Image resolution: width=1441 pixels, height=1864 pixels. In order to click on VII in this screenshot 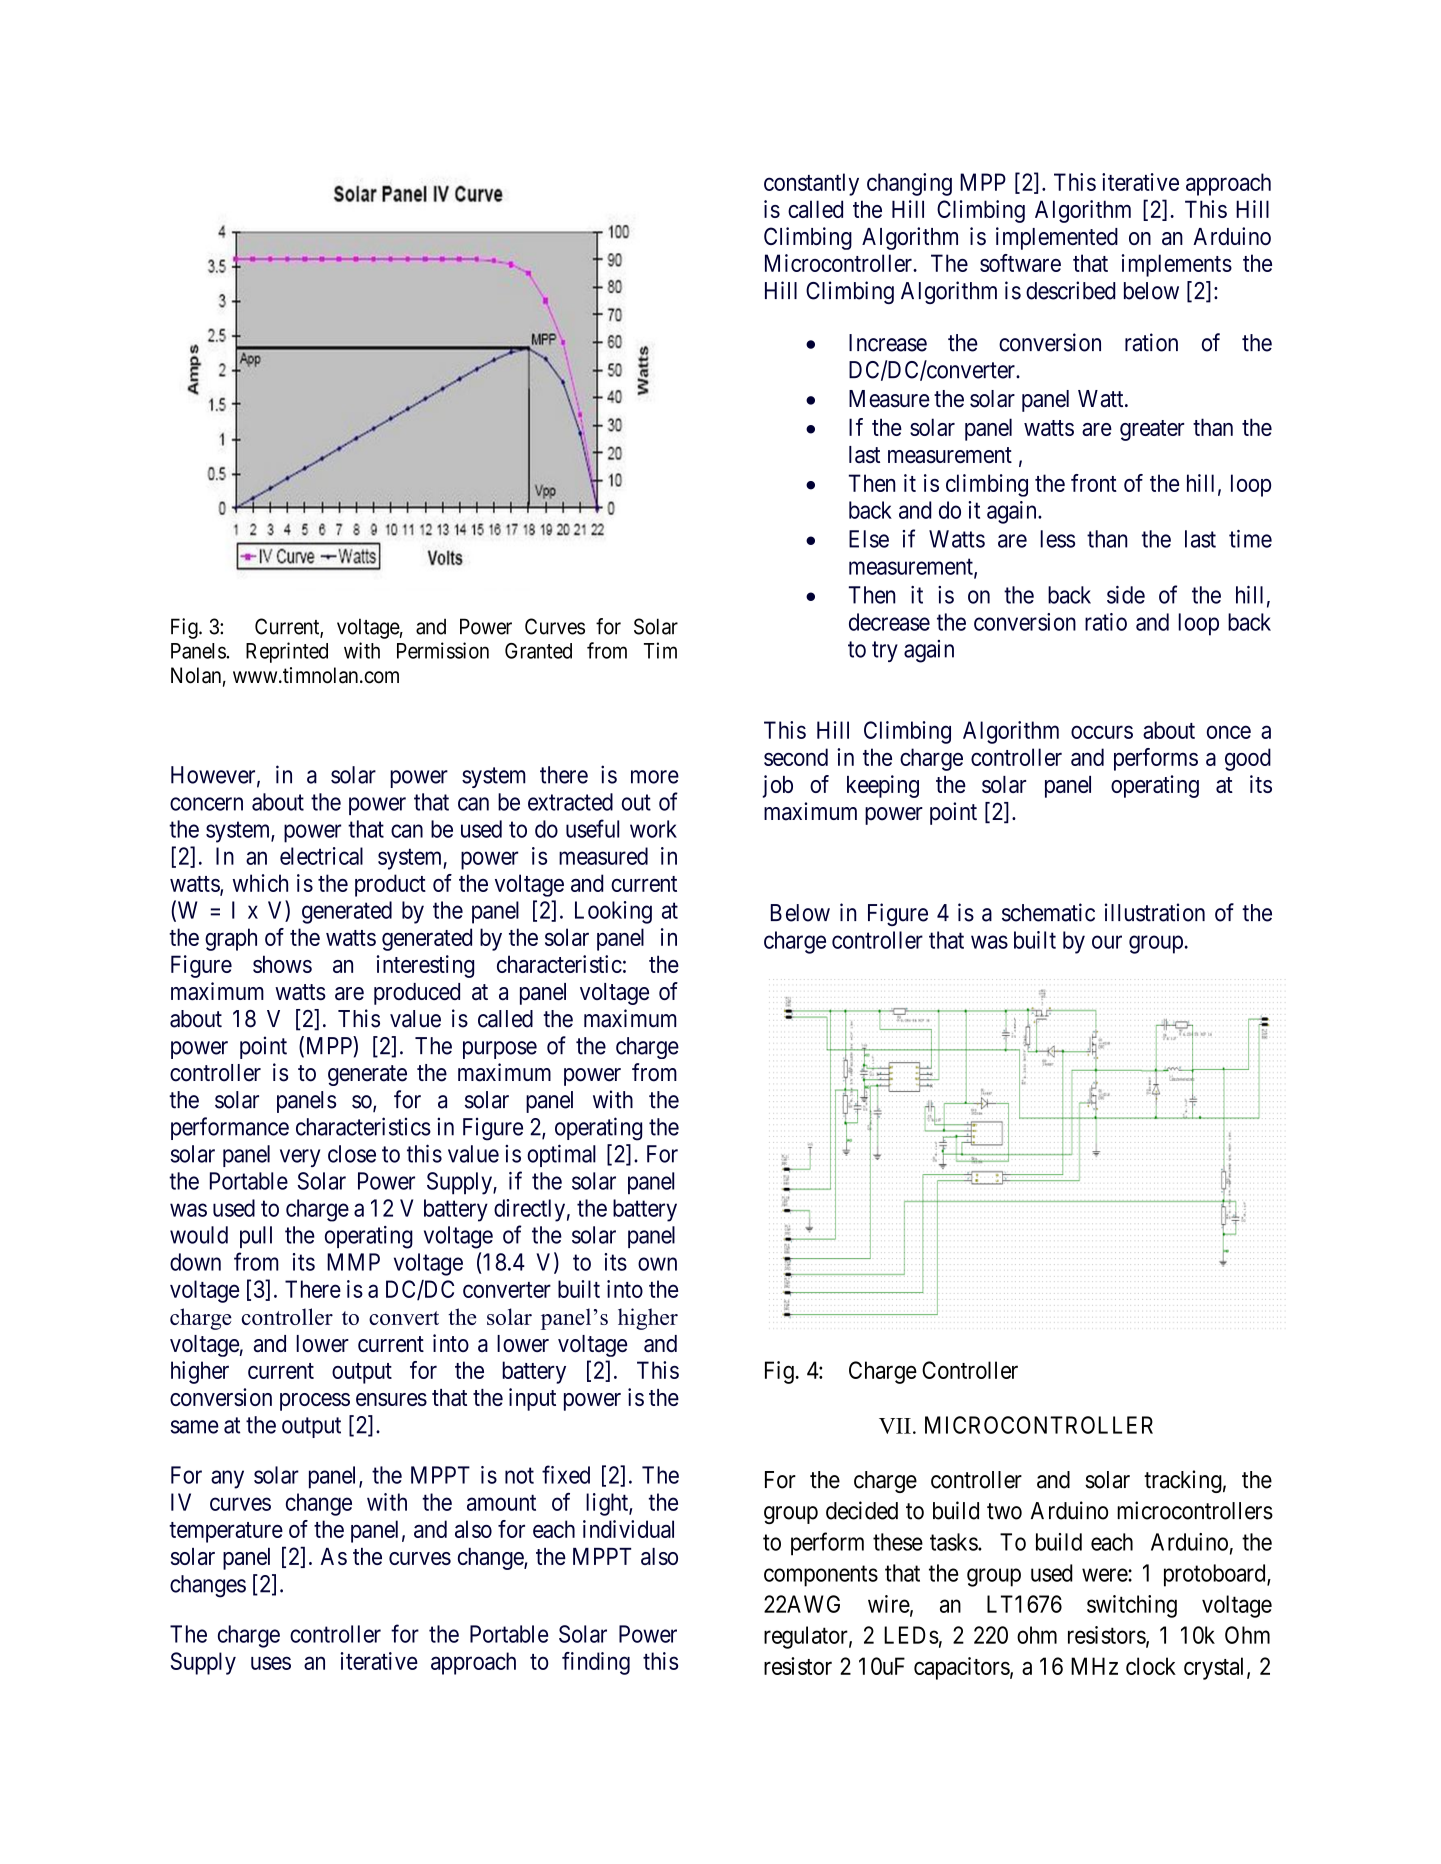, I will do `click(895, 1426)`.
